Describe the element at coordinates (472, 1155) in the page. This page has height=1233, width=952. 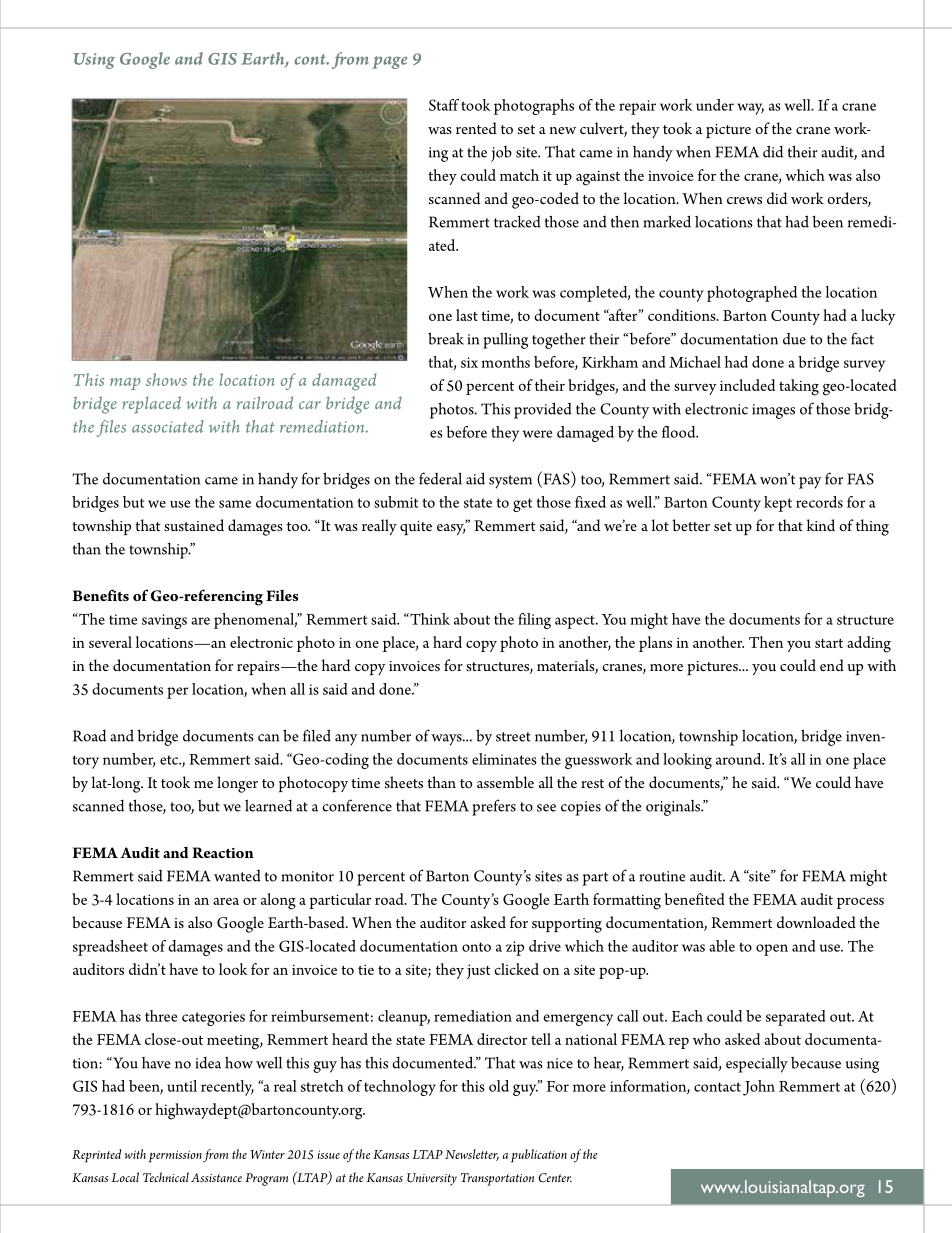
I see `Newsletter` at that location.
